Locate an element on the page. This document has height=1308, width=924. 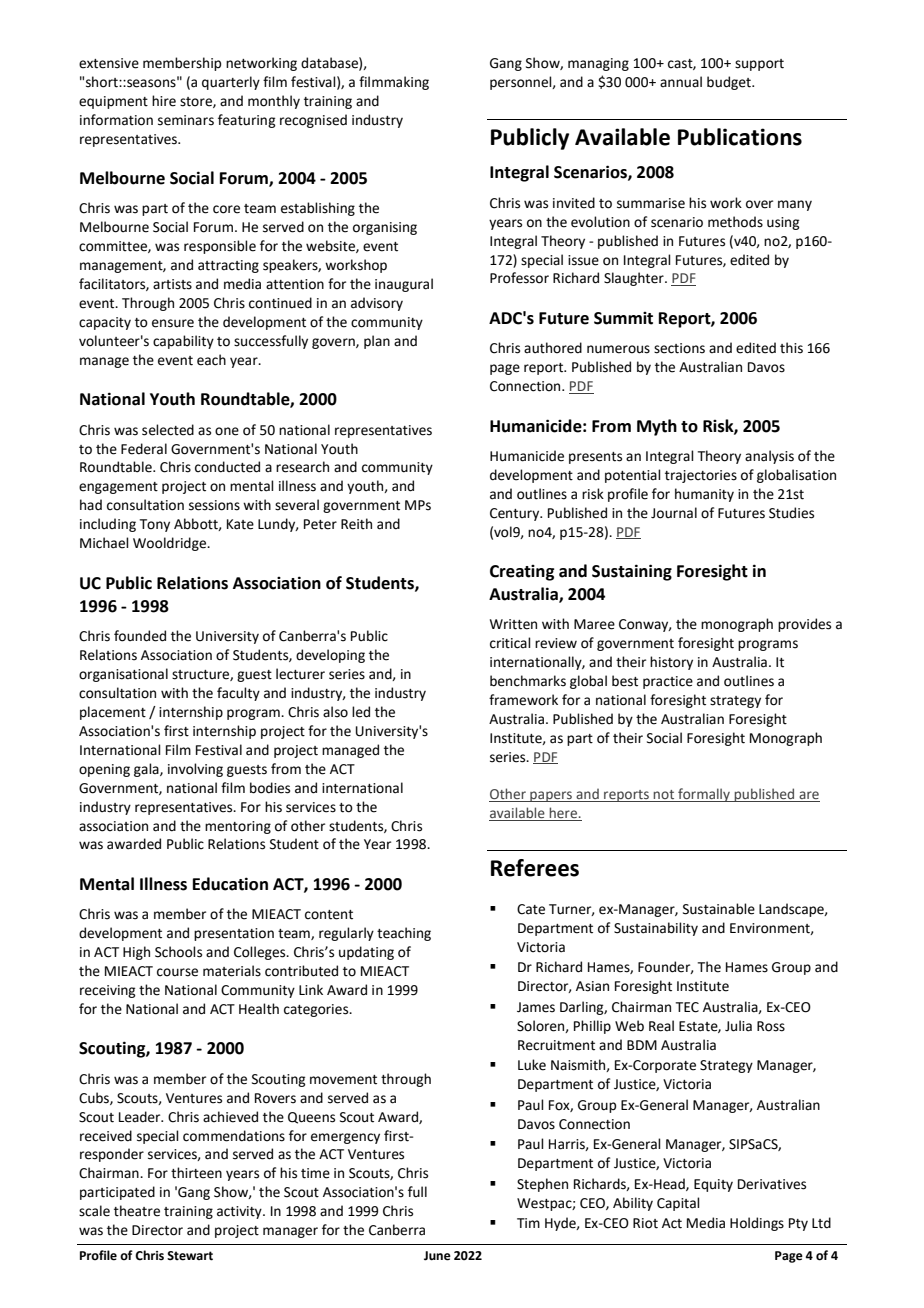
history is located at coordinates (671, 663).
